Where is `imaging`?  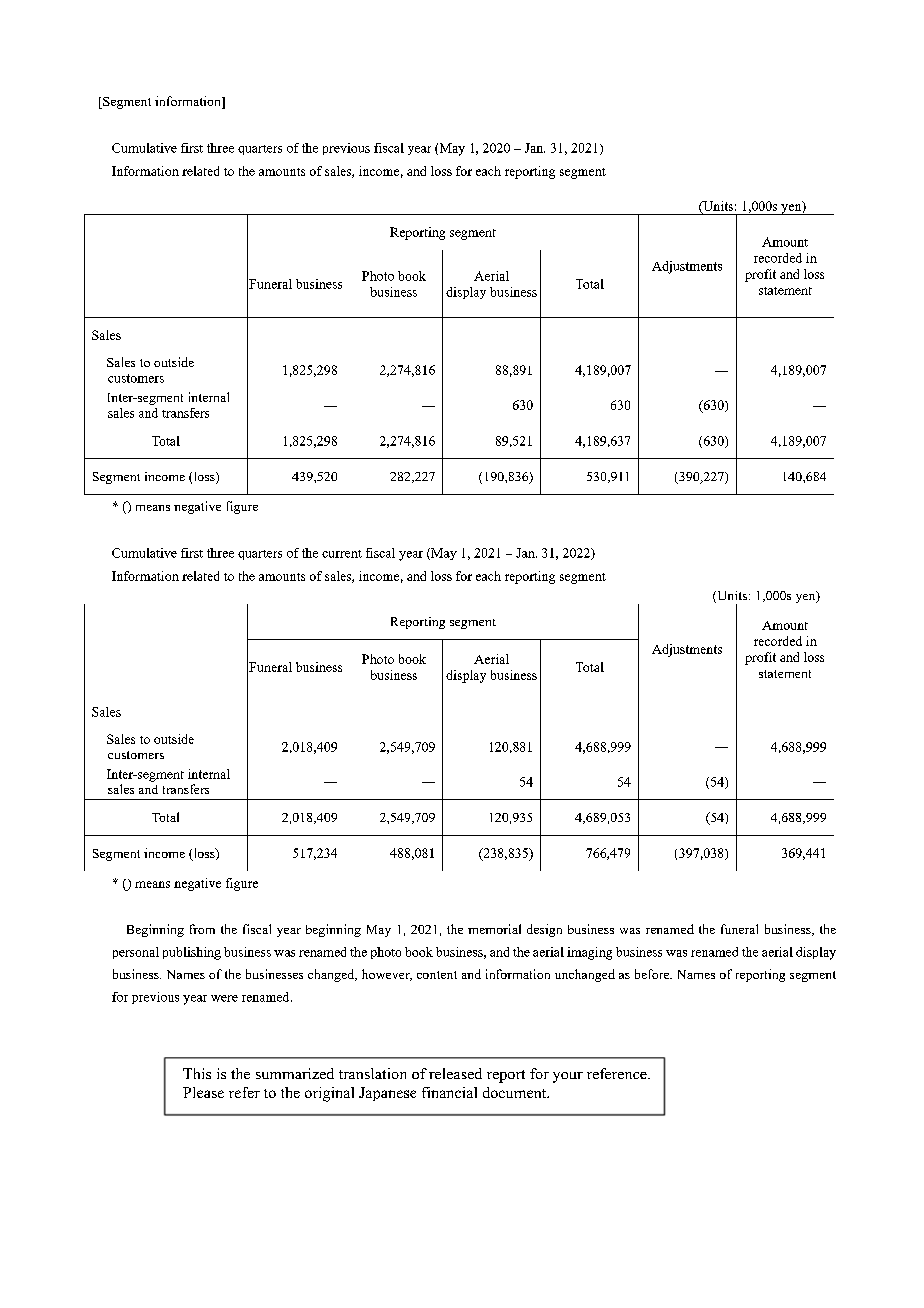 imaging is located at coordinates (589, 953).
